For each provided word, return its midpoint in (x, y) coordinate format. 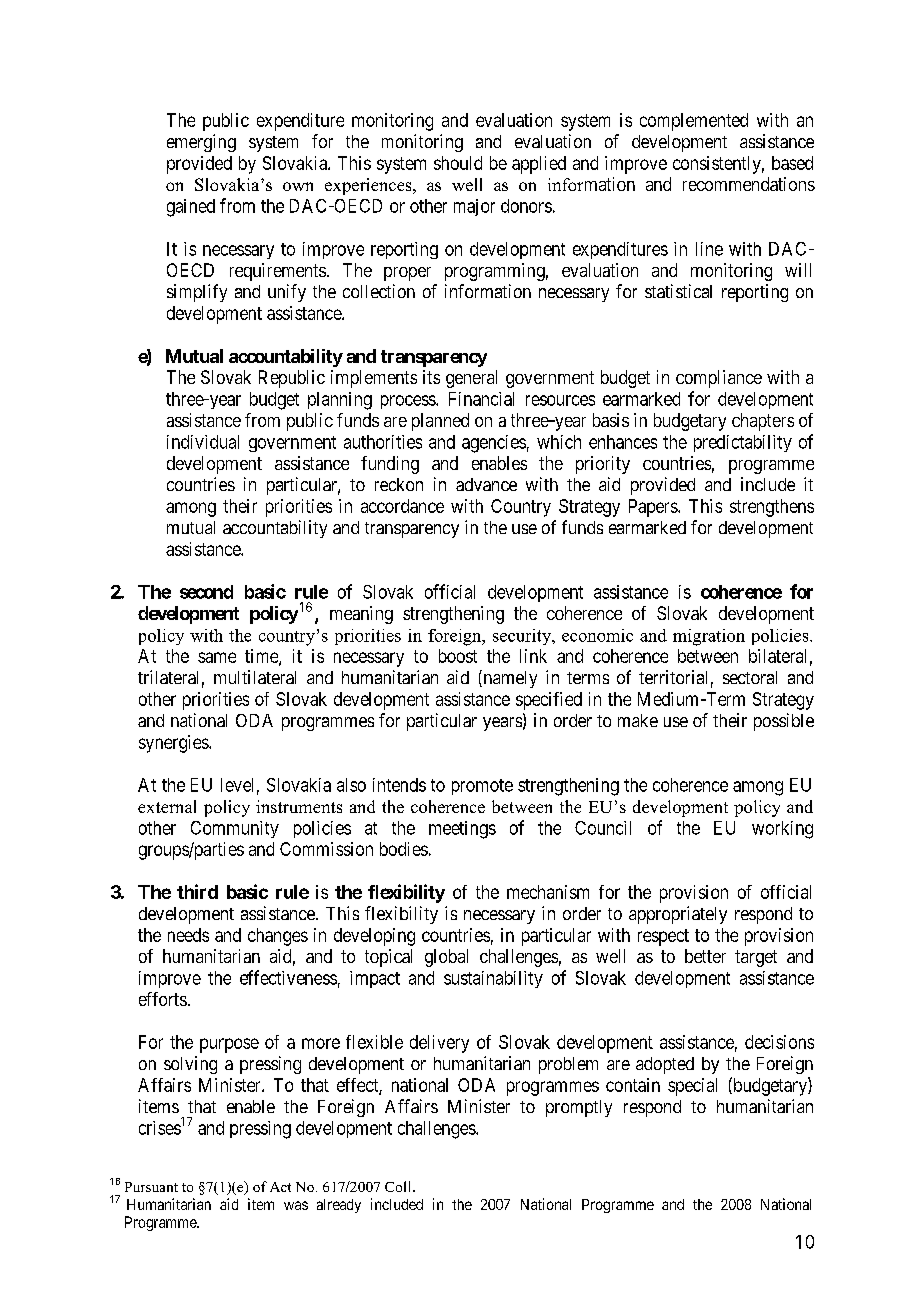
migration (709, 637)
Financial (481, 399)
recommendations (749, 184)
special (692, 1087)
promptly (579, 1108)
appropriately (678, 915)
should (458, 163)
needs (188, 935)
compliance (719, 379)
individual (203, 442)
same (217, 657)
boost (458, 656)
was (296, 1205)
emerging (201, 143)
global (446, 958)
